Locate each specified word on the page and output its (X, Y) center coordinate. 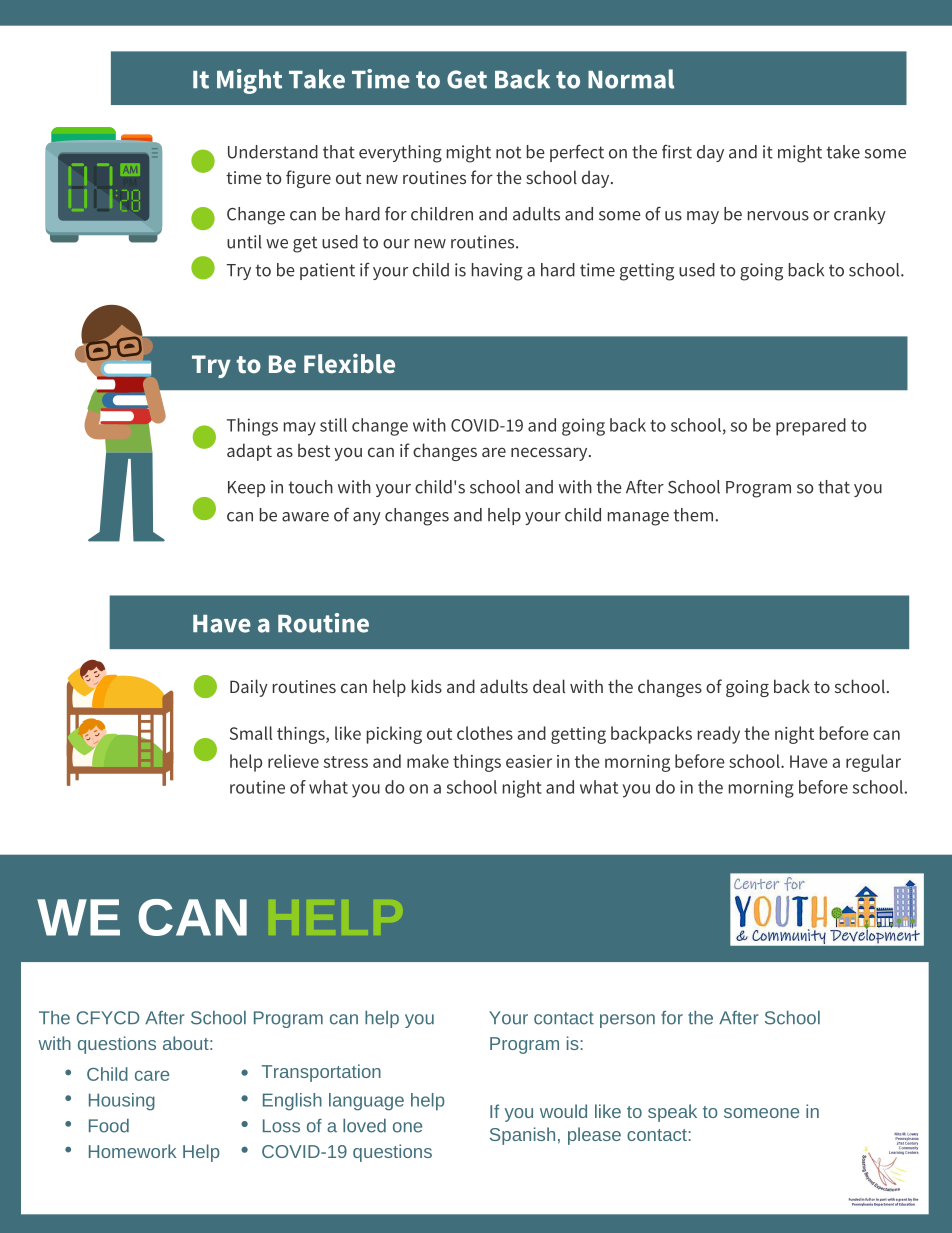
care (152, 1076)
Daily (249, 688)
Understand (273, 152)
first (677, 152)
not (508, 152)
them (693, 515)
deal (549, 686)
